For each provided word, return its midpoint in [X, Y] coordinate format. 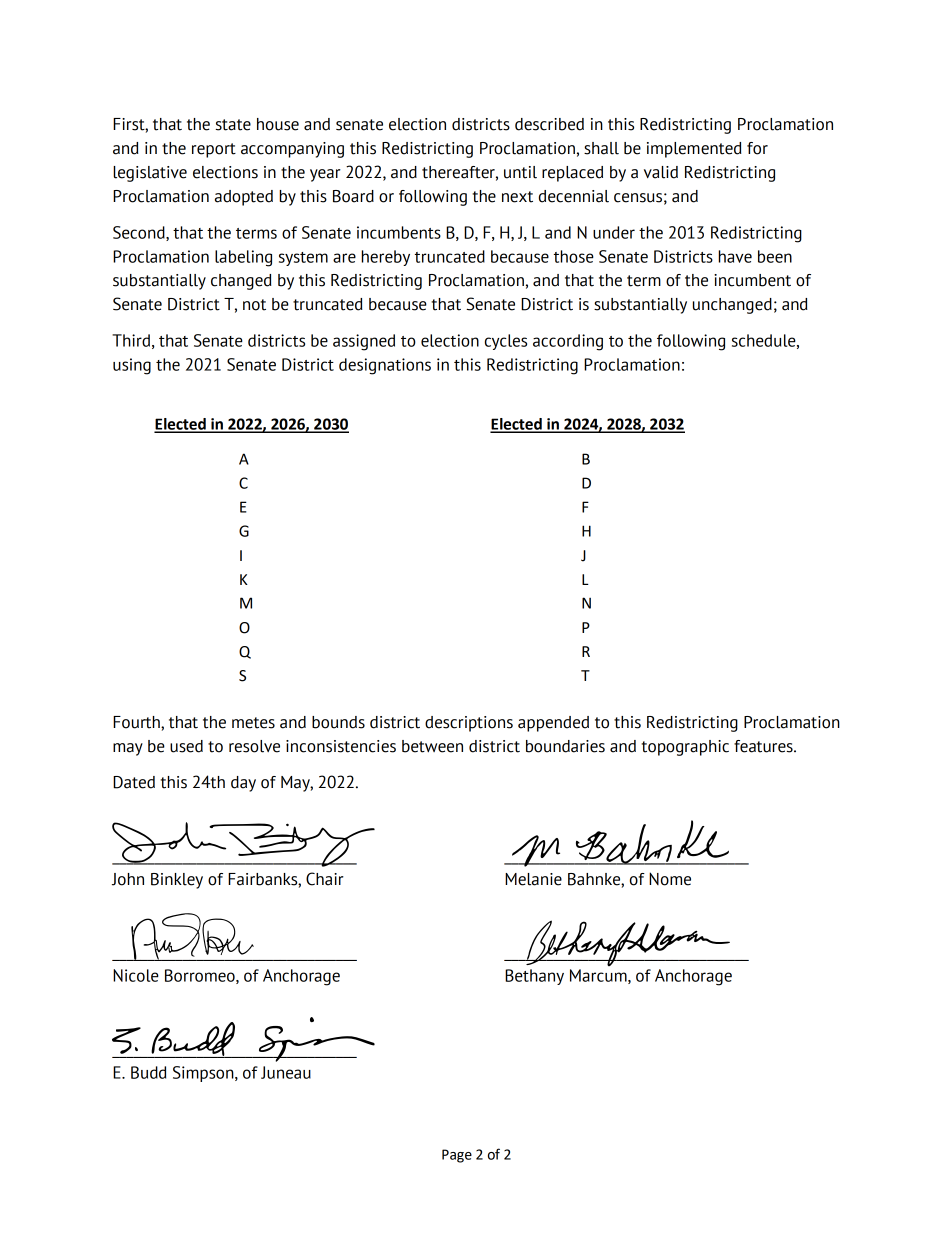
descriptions [469, 724]
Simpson [204, 1074]
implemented [694, 150]
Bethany [534, 977]
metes [253, 723]
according [568, 342]
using [132, 366]
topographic [685, 748]
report [214, 150]
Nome [670, 879]
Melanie [533, 879]
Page [457, 1156]
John [128, 879]
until [520, 172]
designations [385, 366]
